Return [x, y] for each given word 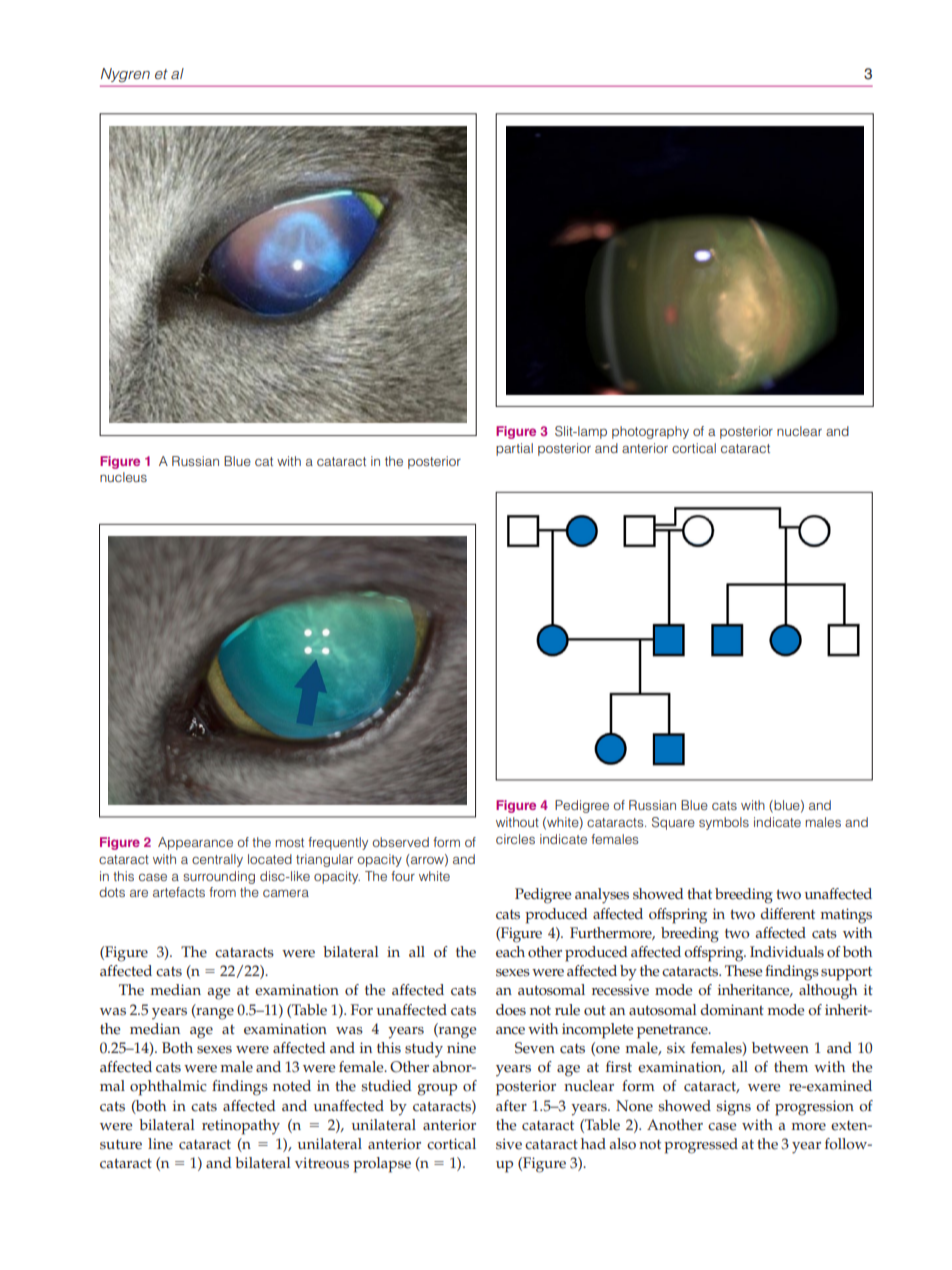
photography [650, 432]
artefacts [179, 892]
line [160, 1144]
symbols [724, 823]
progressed [701, 1146]
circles [515, 839]
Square [673, 823]
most [289, 842]
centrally [217, 860]
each [510, 952]
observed [400, 842]
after [511, 1106]
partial [514, 449]
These [744, 971]
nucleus [123, 477]
